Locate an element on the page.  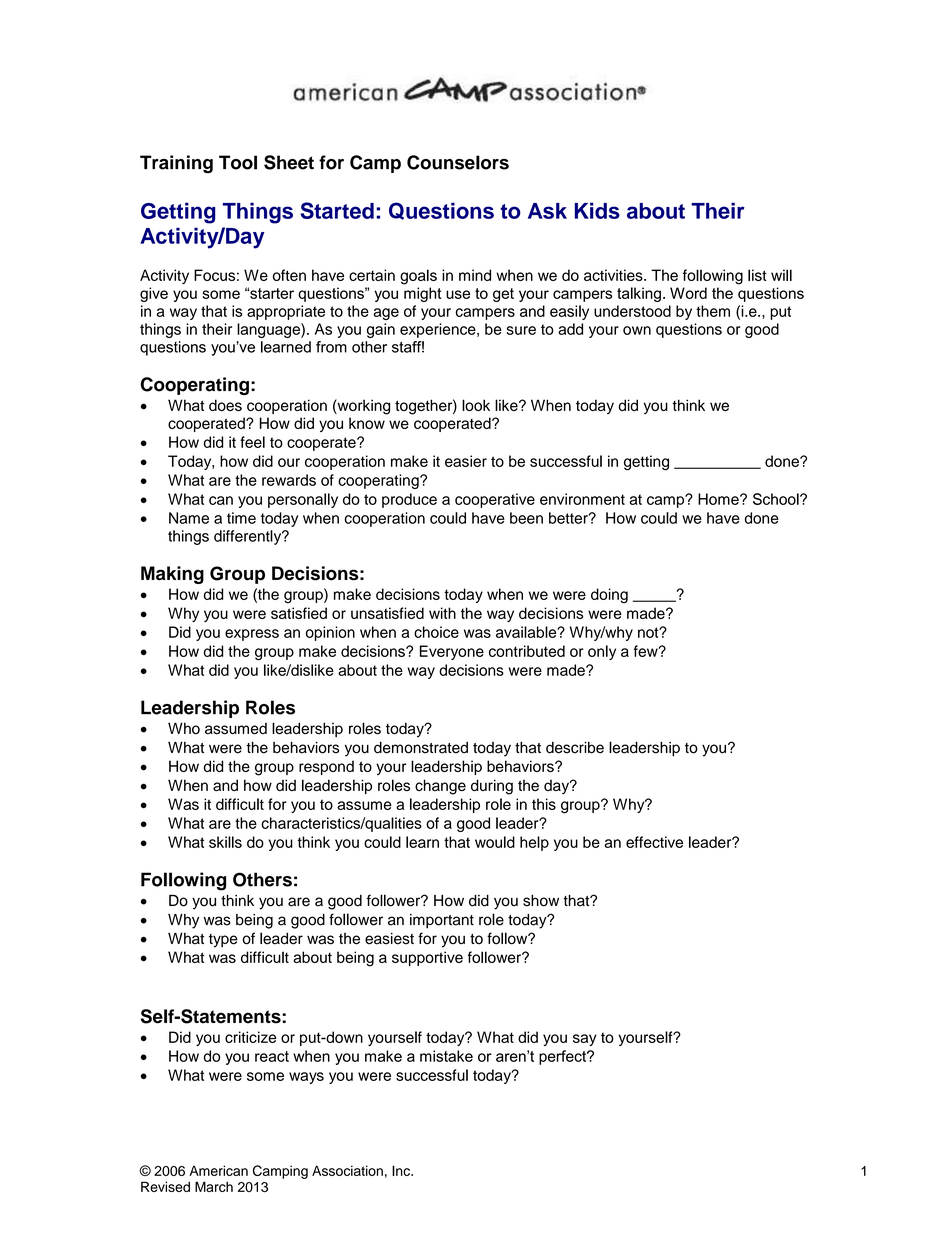
Kids is located at coordinates (597, 210).
